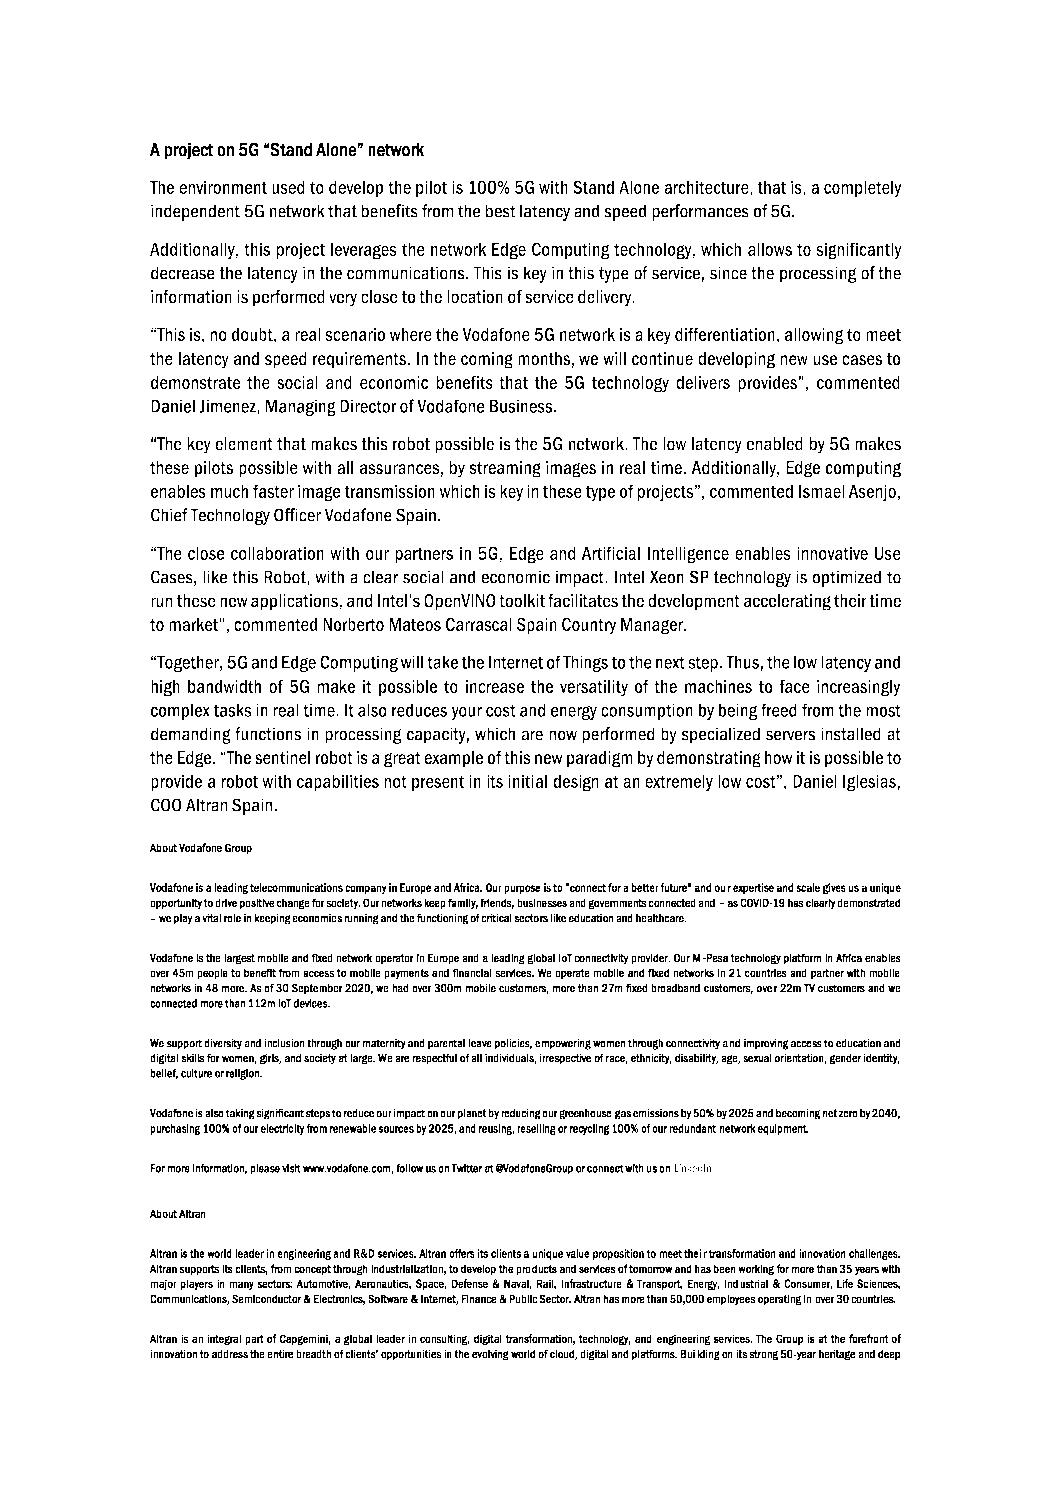 Image resolution: width=1051 pixels, height=1487 pixels. What do you see at coordinates (223, 187) in the screenshot?
I see `environment` at bounding box center [223, 187].
